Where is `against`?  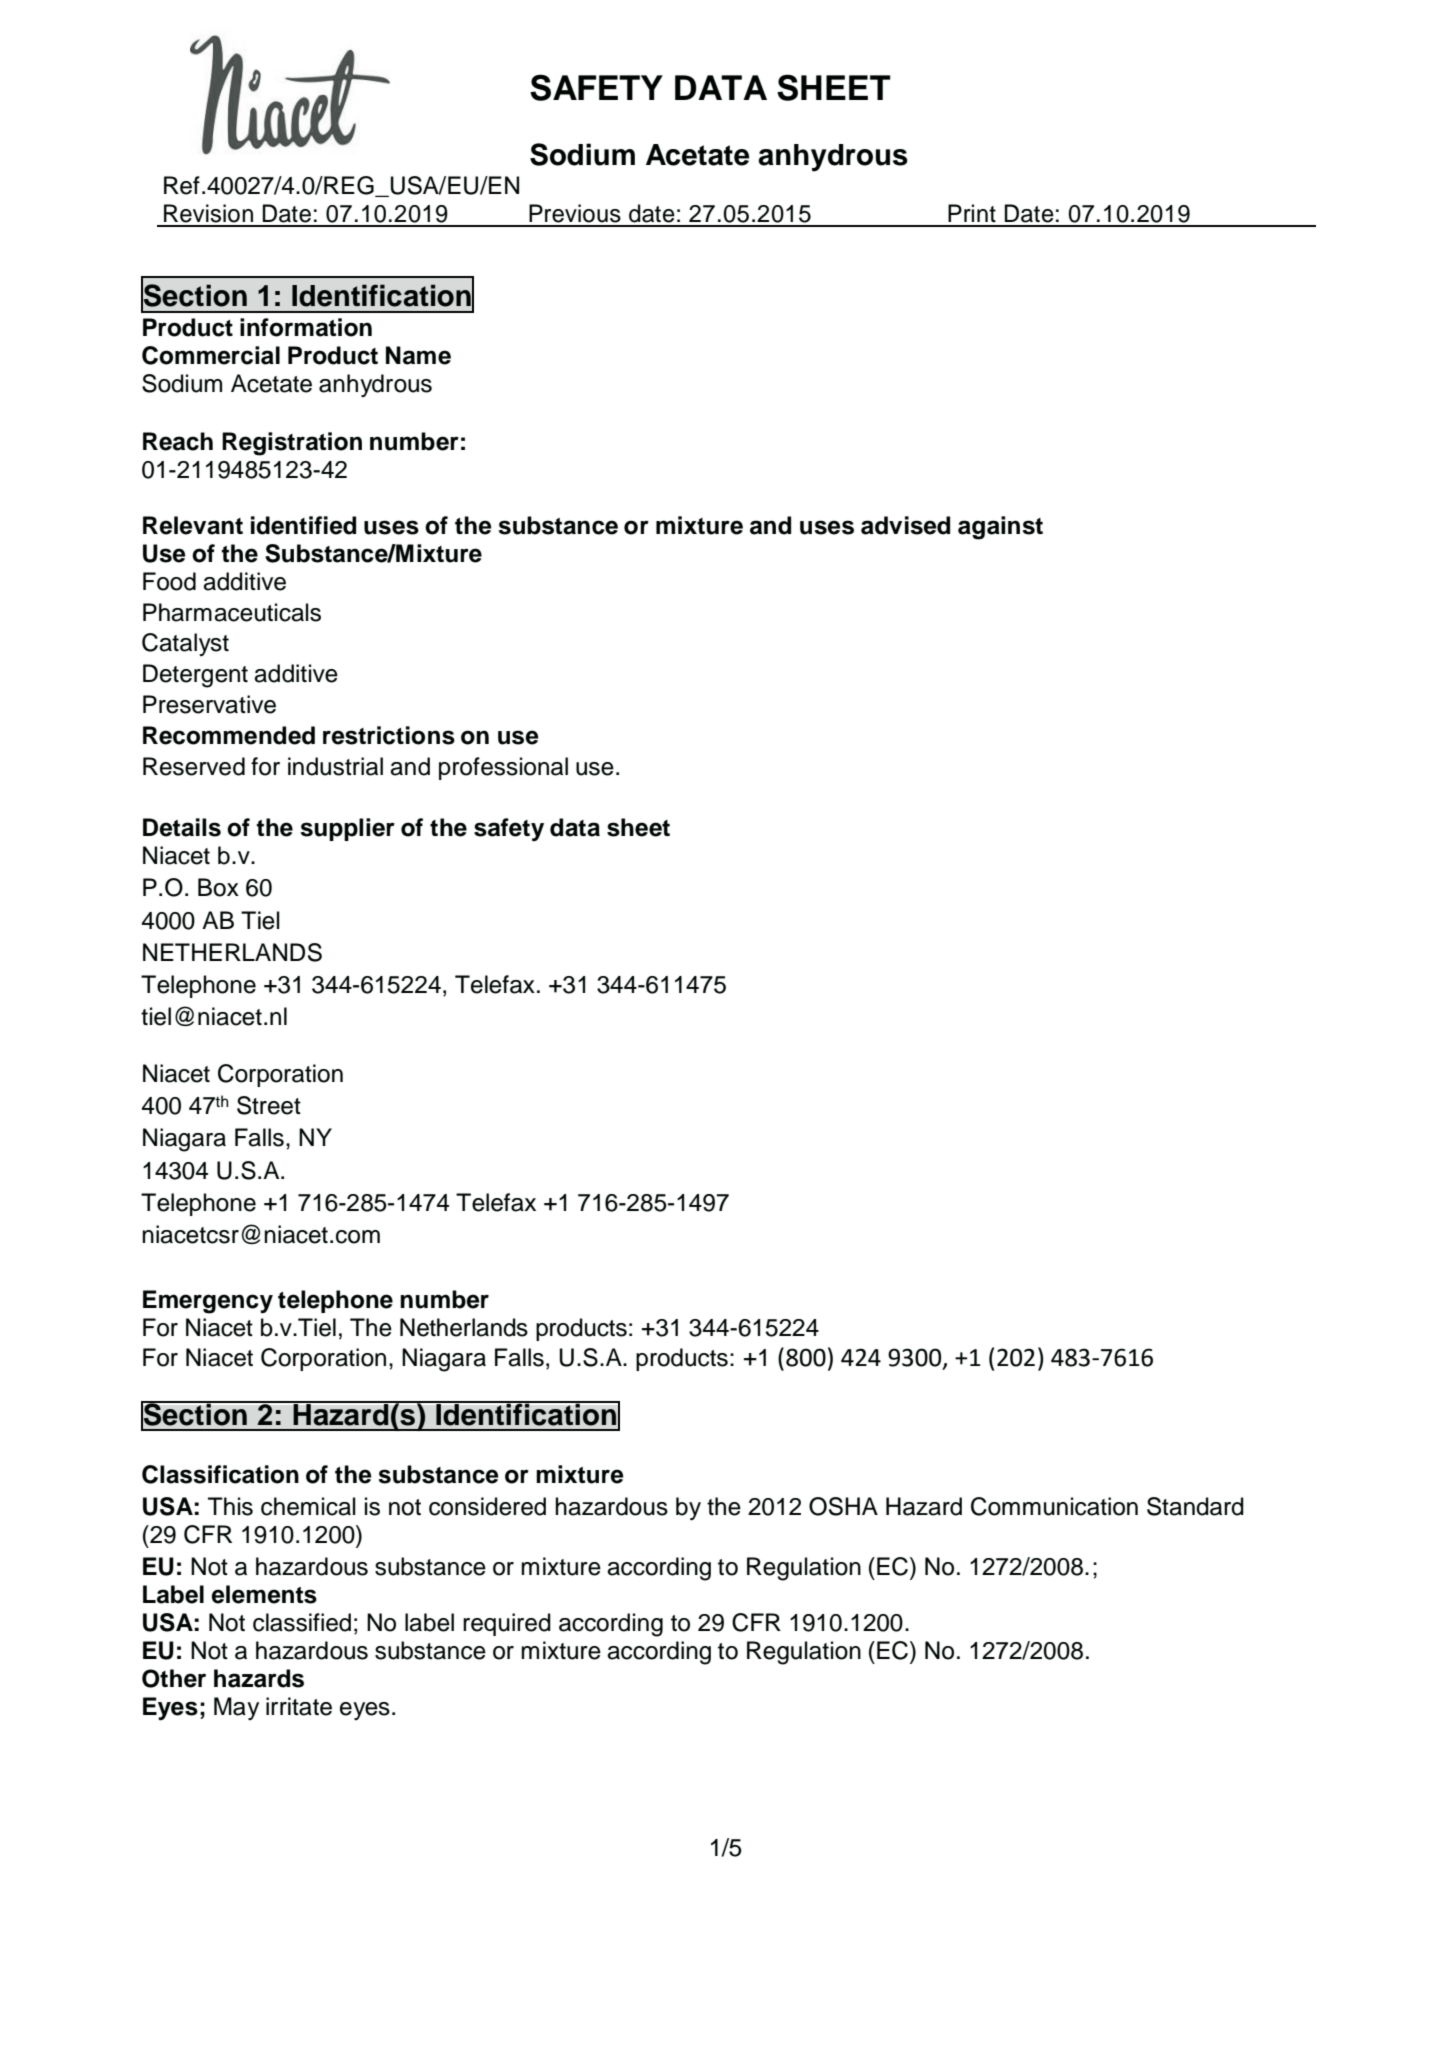 against is located at coordinates (1000, 528).
